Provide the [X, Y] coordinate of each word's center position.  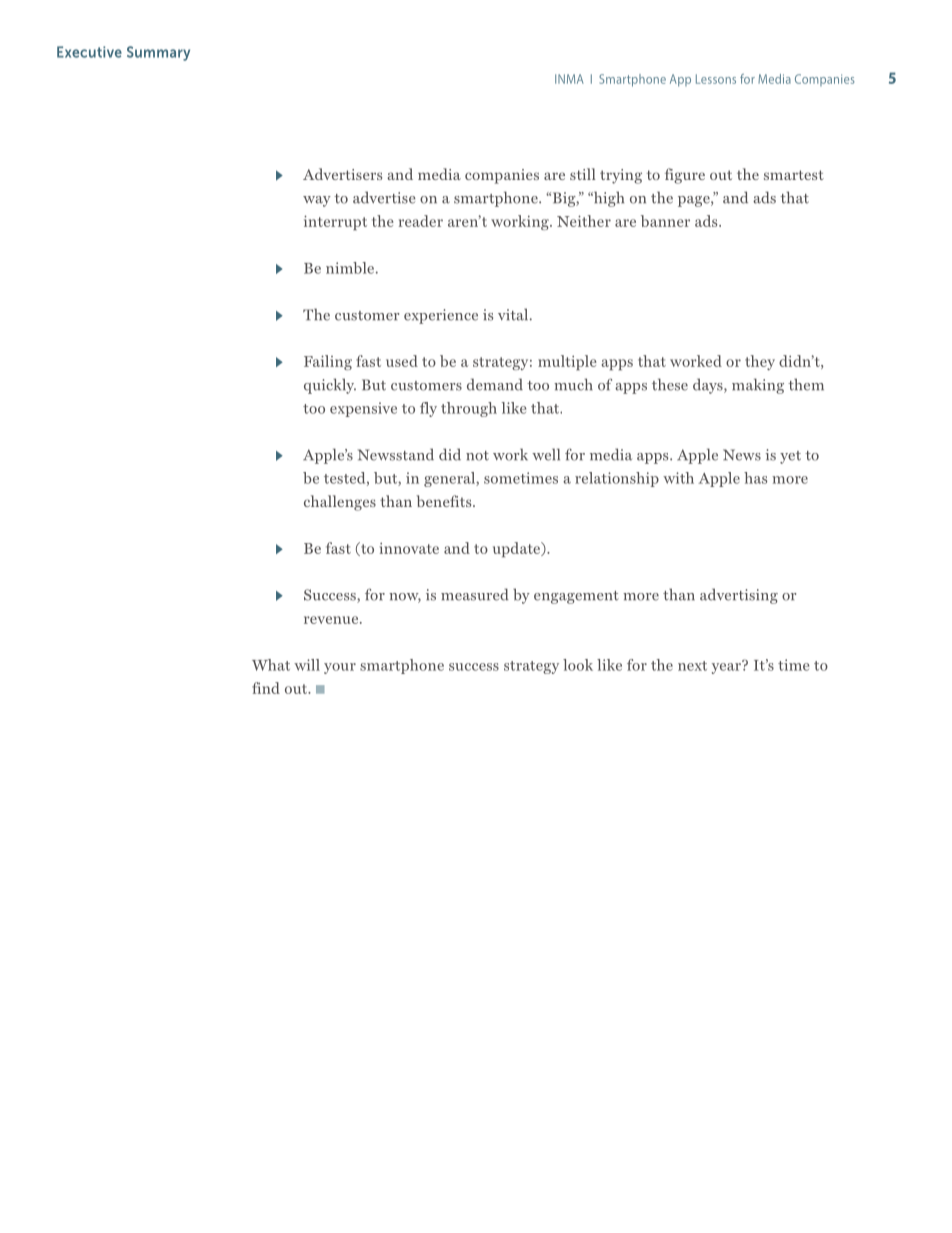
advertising [739, 596]
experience [441, 316]
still [583, 174]
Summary [158, 53]
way [317, 201]
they [760, 362]
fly [428, 409]
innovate [409, 548]
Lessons [716, 79]
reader [421, 221]
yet [790, 457]
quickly [330, 386]
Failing [328, 362]
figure [685, 176]
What [271, 665]
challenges [340, 503]
